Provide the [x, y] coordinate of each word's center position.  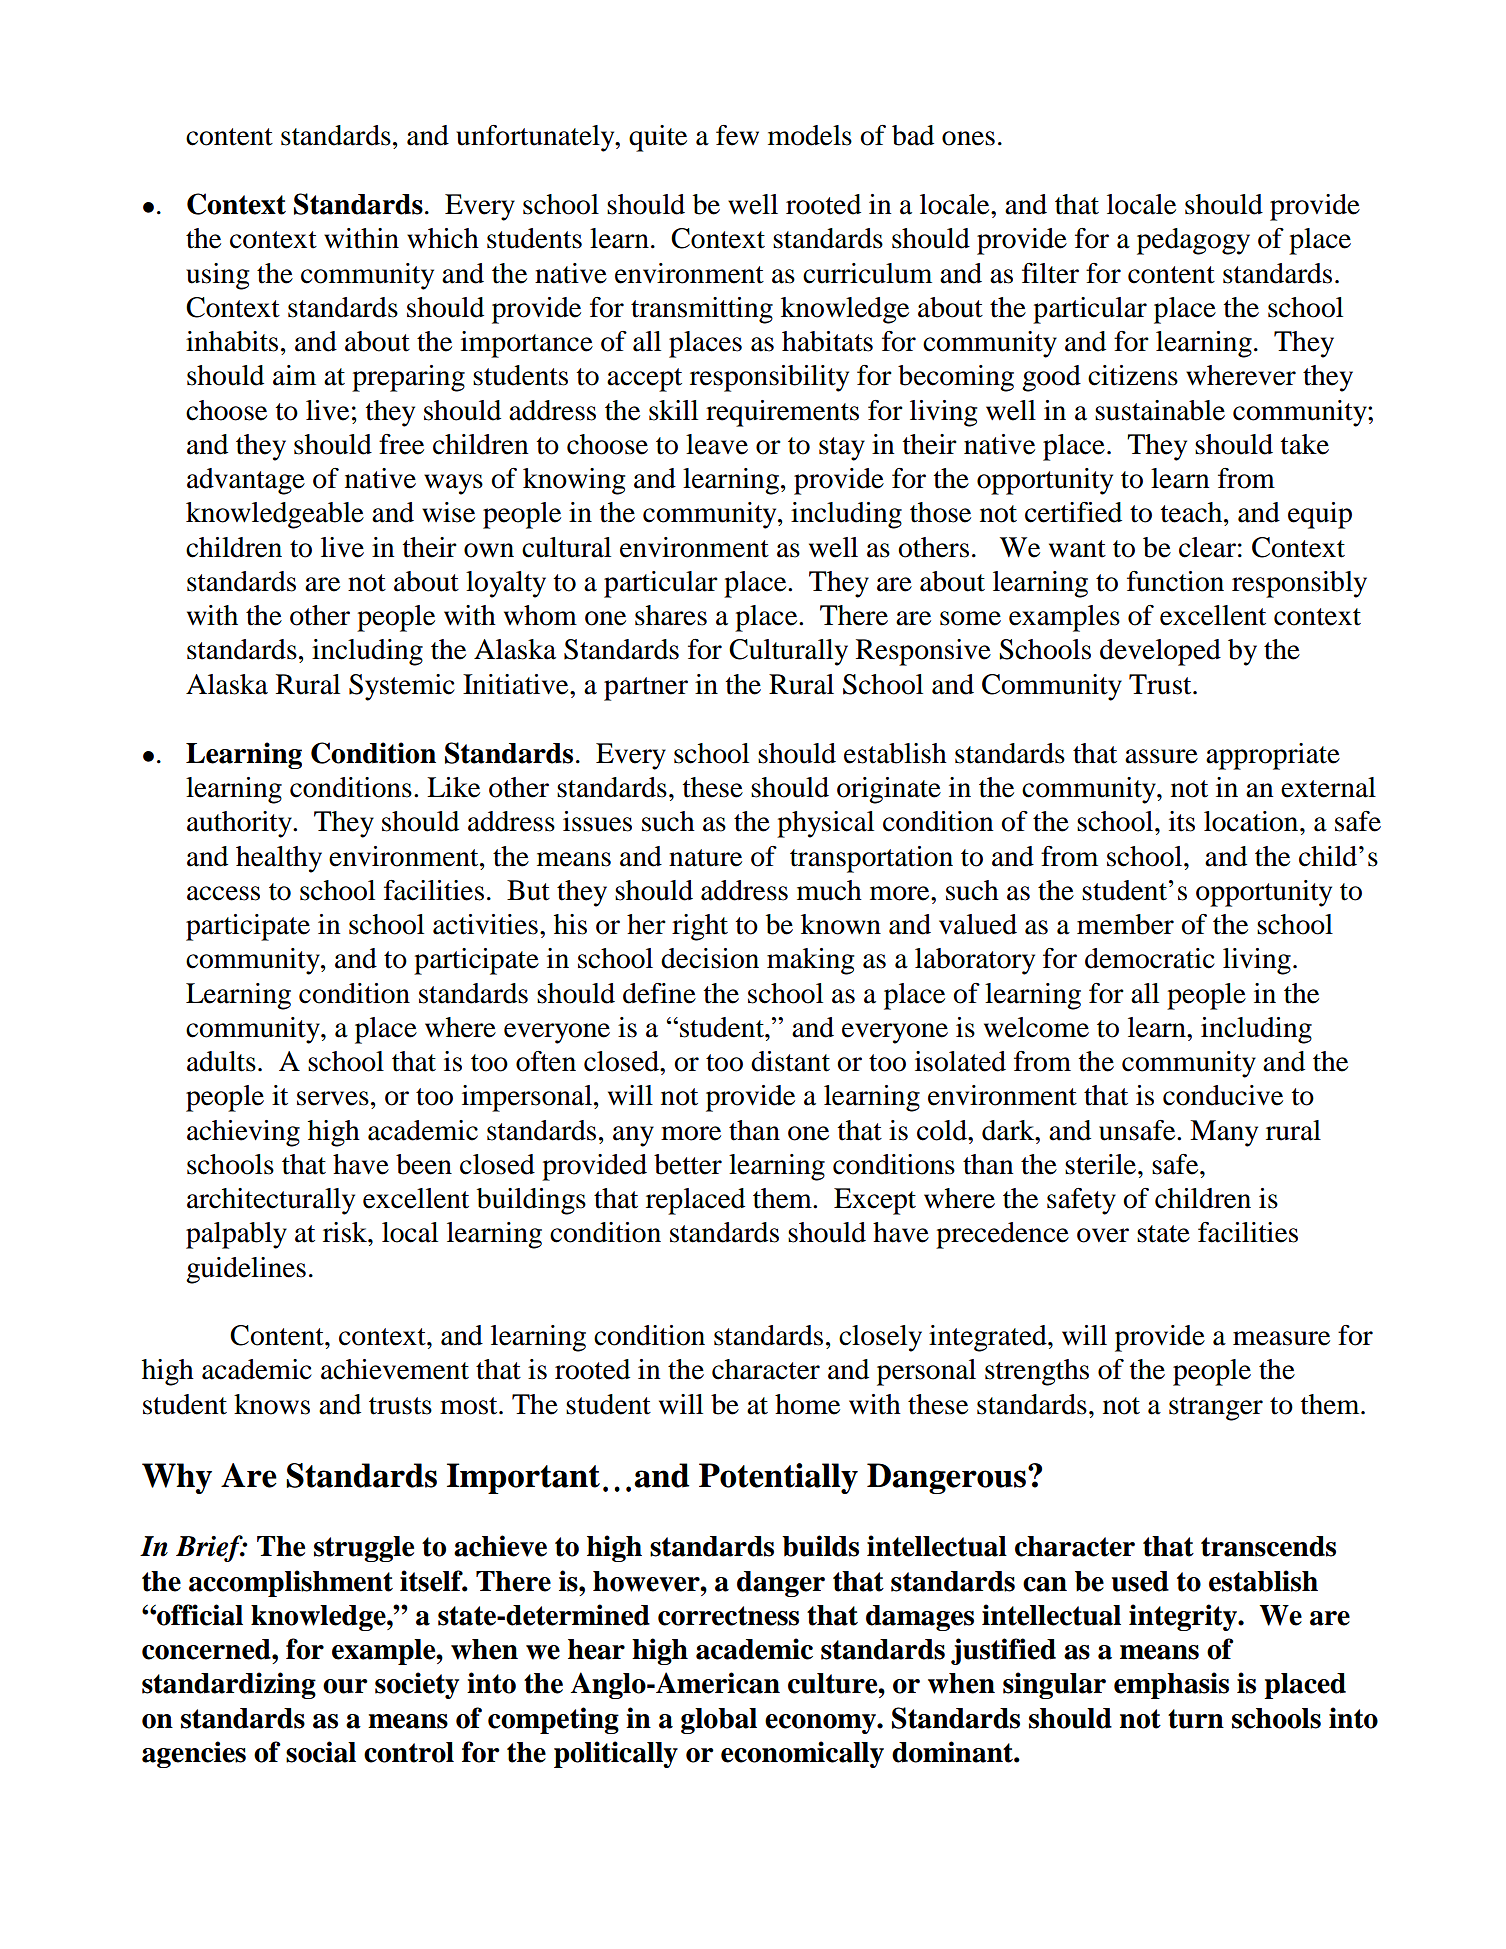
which [443, 238]
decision [710, 958]
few [737, 135]
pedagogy [1193, 241]
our [345, 1686]
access [223, 893]
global [719, 1721]
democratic [1150, 958]
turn [1196, 1719]
